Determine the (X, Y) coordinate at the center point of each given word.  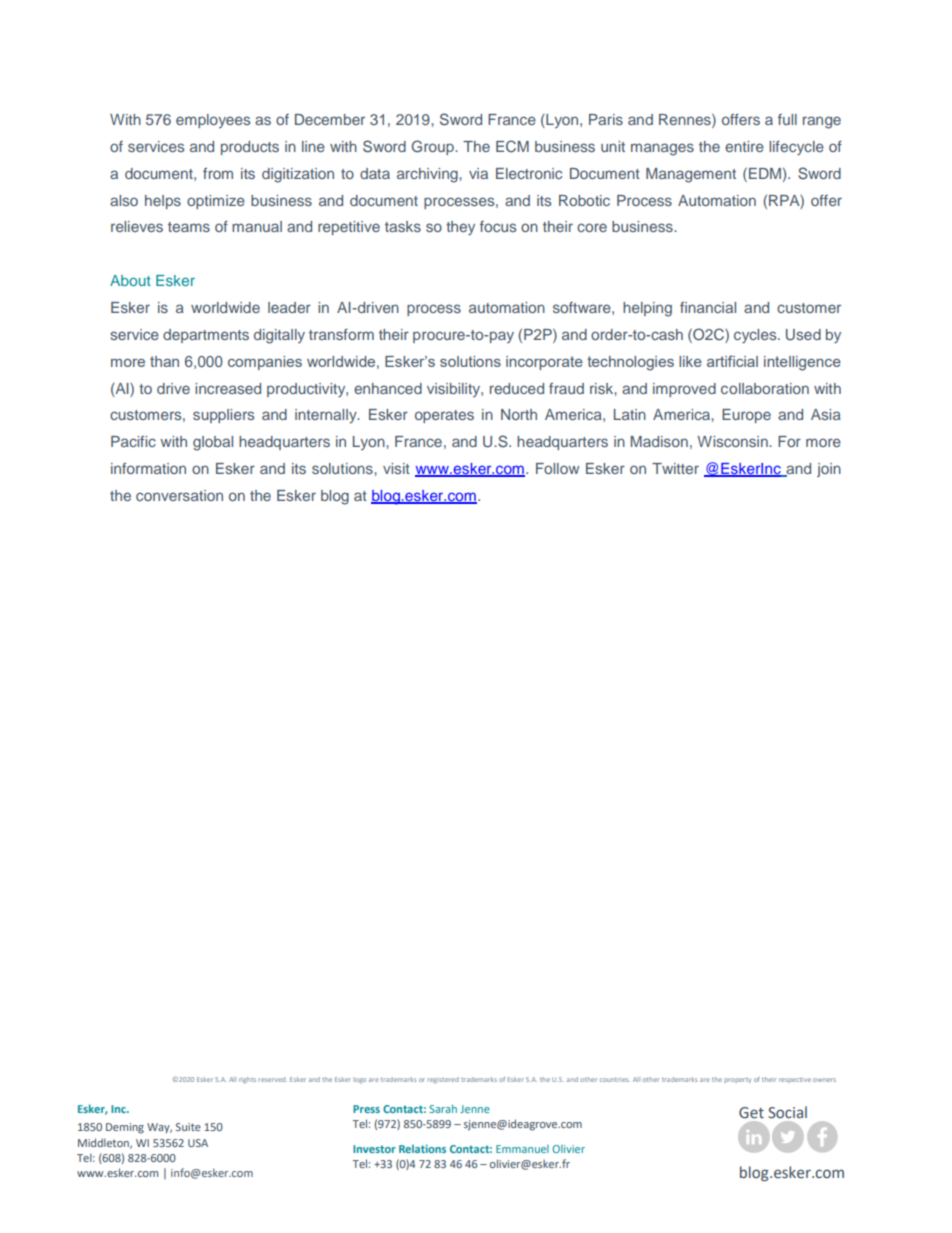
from (218, 173)
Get (751, 1113)
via (478, 173)
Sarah (443, 1108)
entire (744, 146)
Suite (188, 1127)
